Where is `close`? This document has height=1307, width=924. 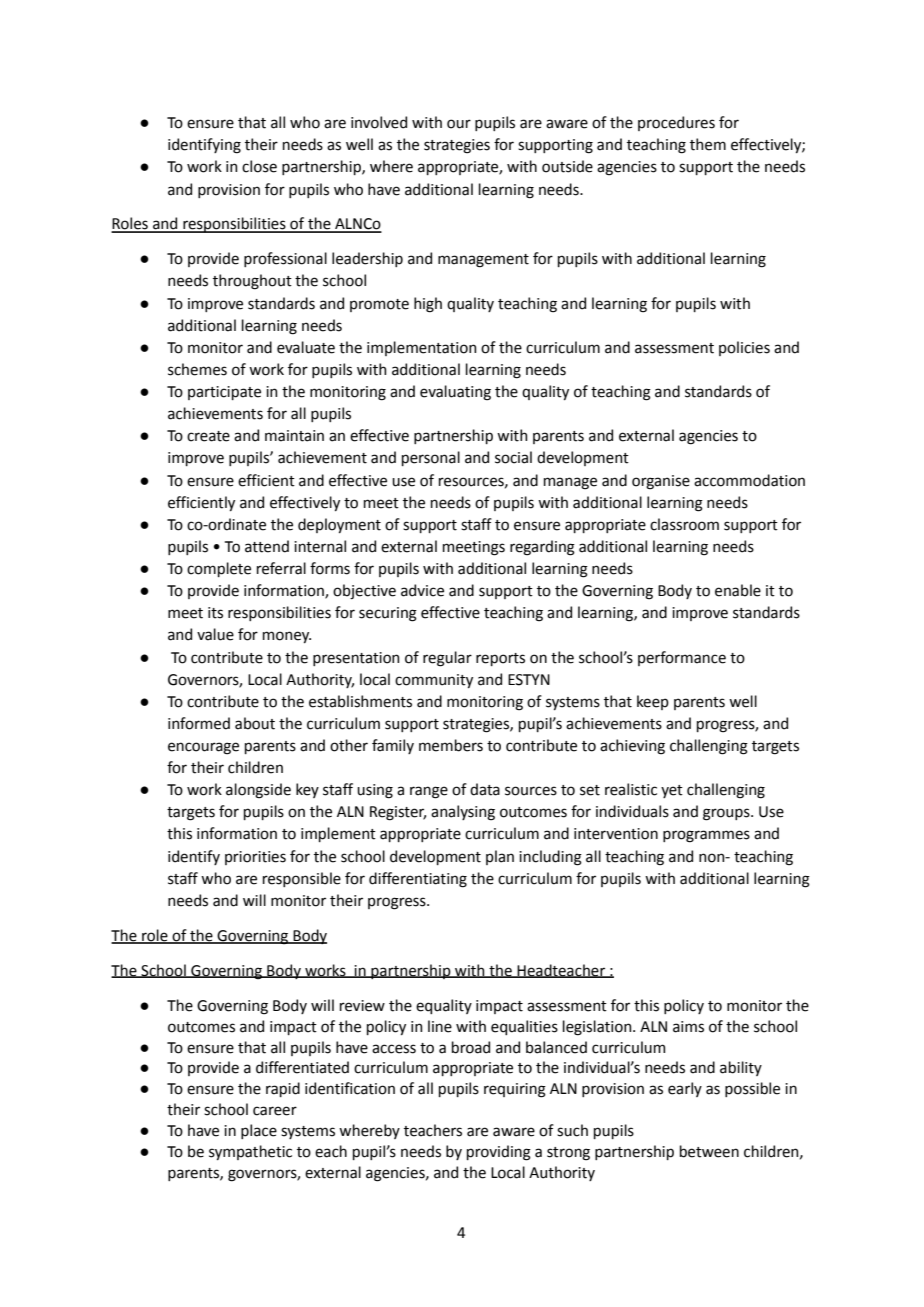
close is located at coordinates (259, 166).
